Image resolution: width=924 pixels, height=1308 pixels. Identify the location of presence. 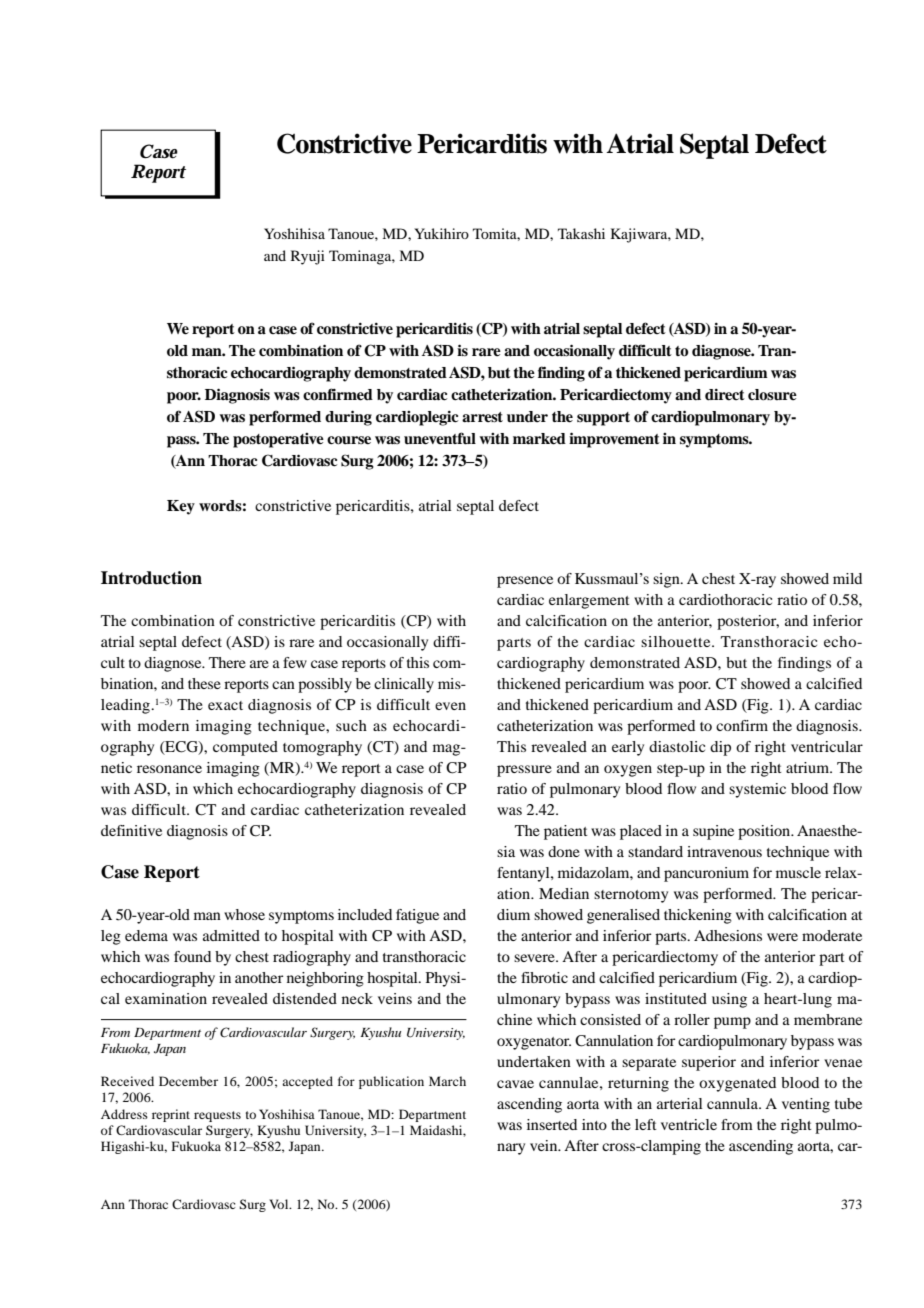
(525, 582).
